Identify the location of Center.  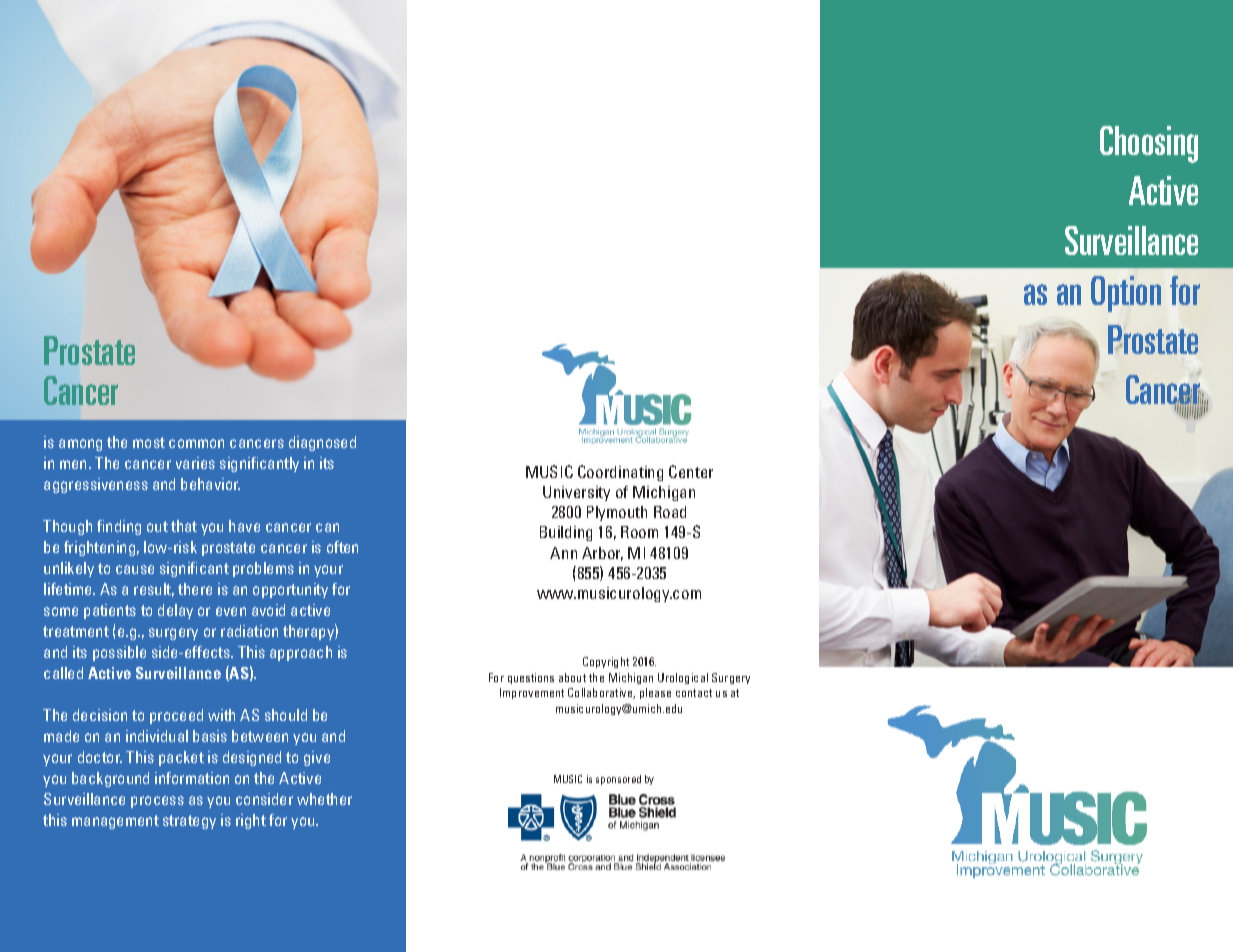
(691, 471).
